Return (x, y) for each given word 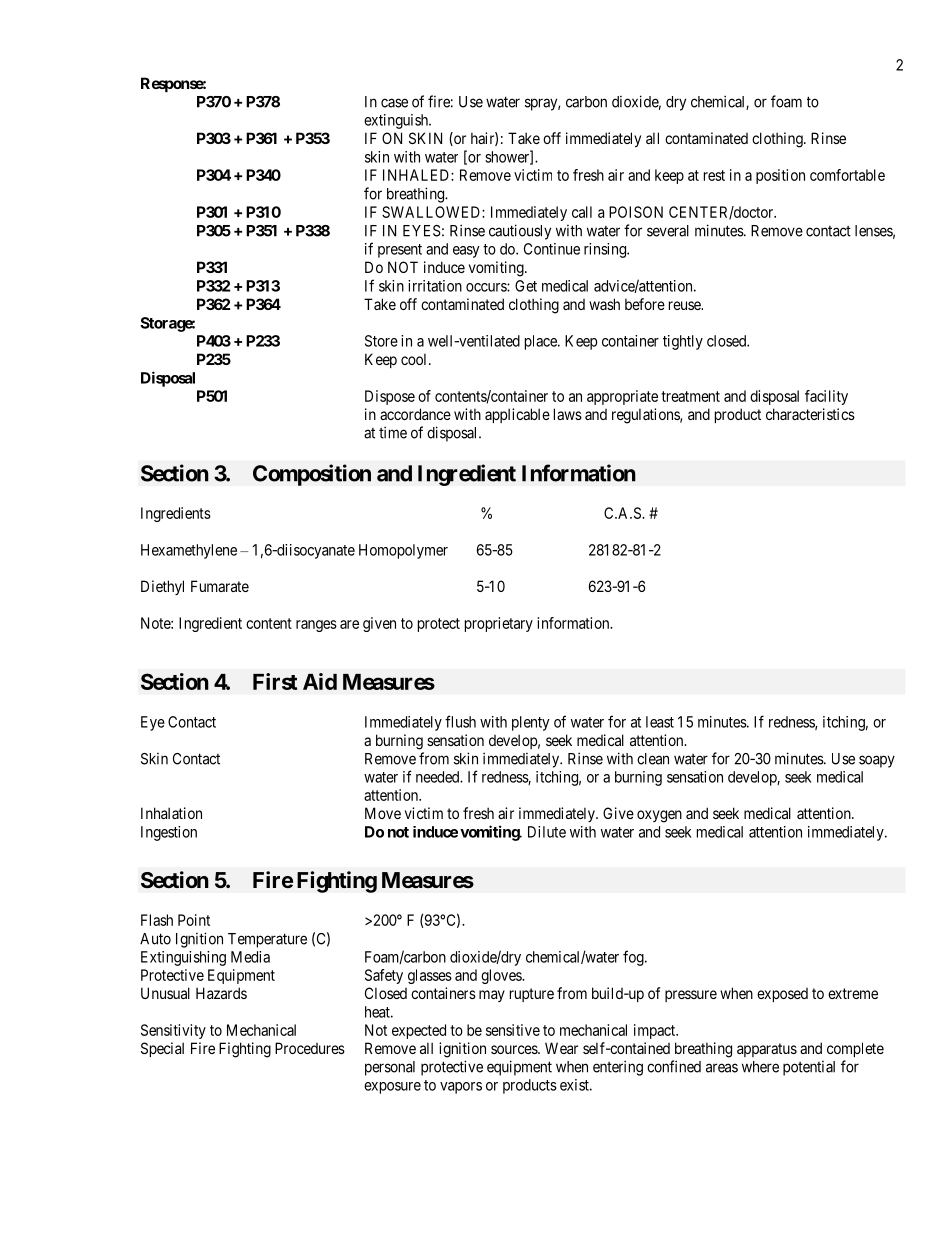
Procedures (310, 1048)
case (394, 103)
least (660, 722)
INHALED (417, 175)
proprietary (499, 624)
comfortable (847, 175)
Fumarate (220, 586)
